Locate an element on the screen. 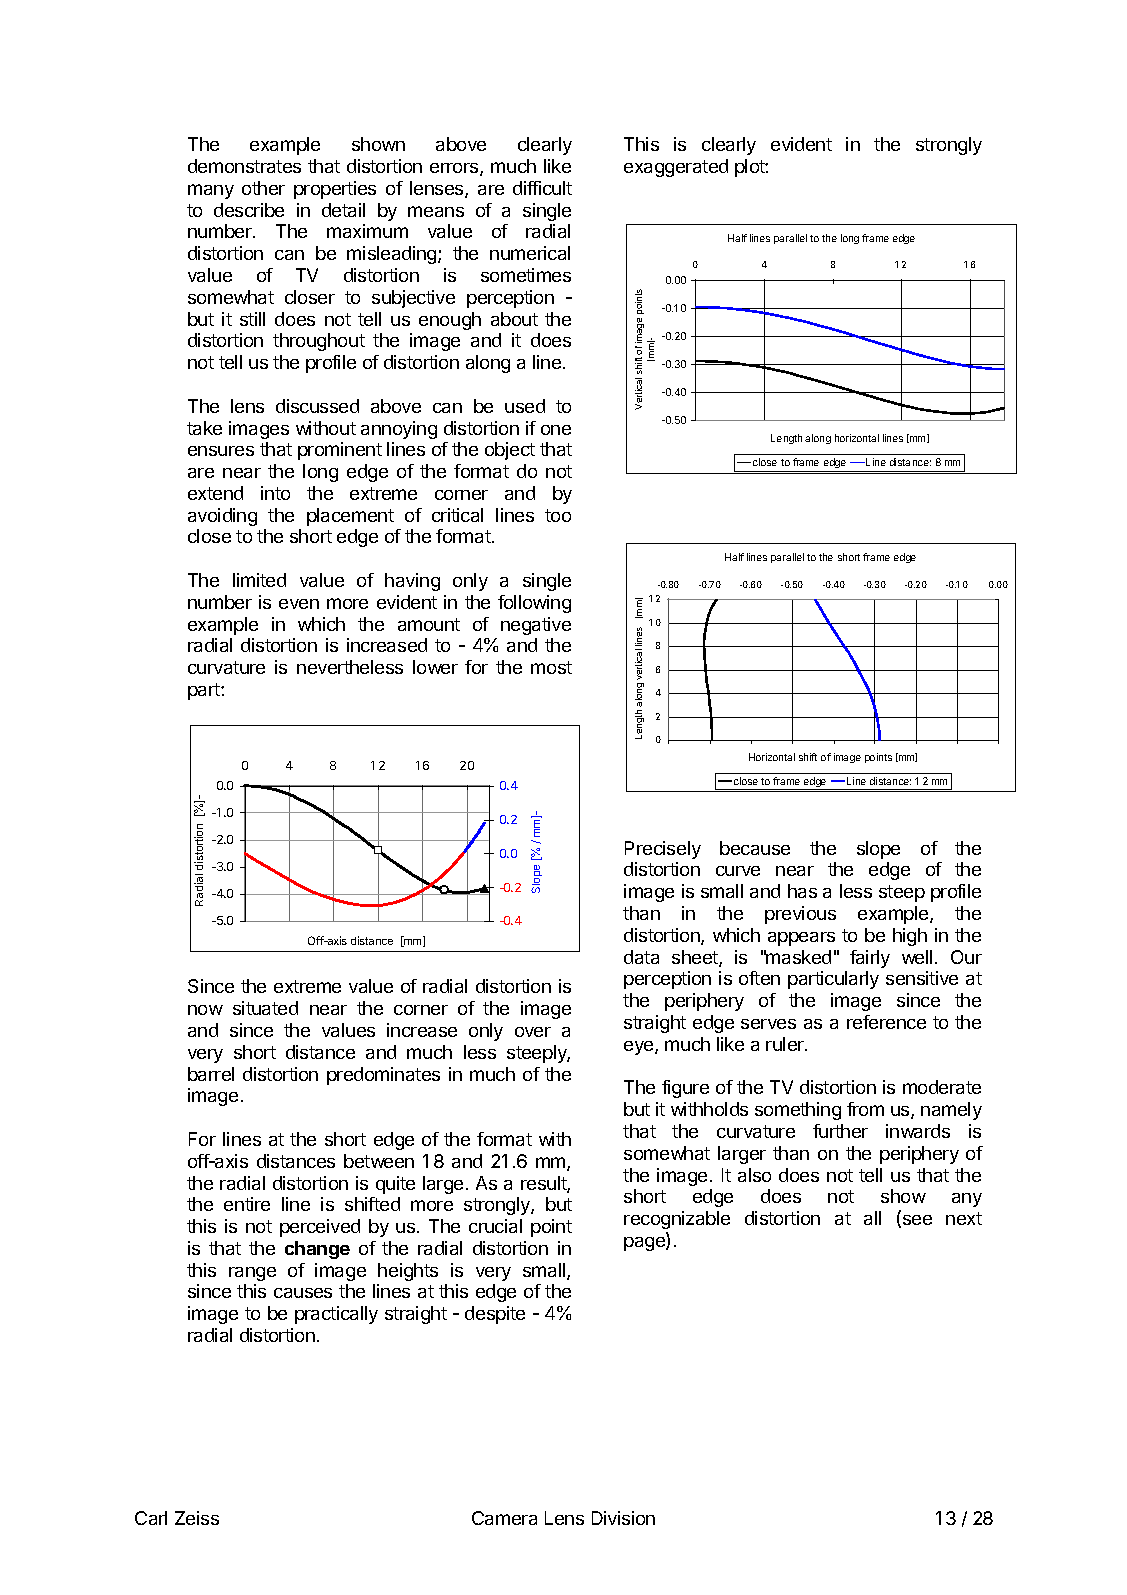  situated is located at coordinates (265, 1008).
